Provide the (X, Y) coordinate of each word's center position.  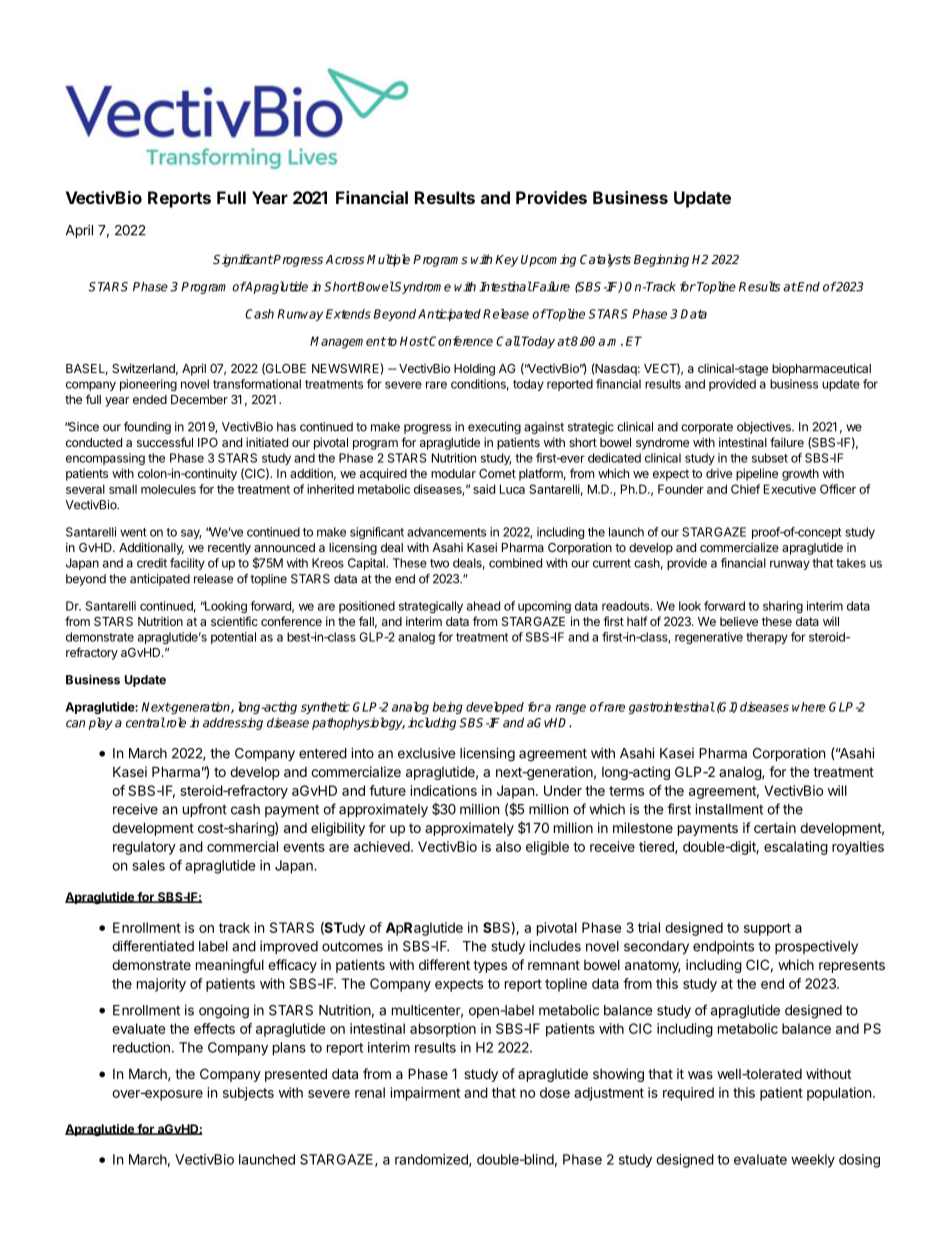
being (447, 708)
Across (345, 259)
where (809, 707)
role (175, 722)
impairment (425, 1094)
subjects (248, 1094)
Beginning (661, 260)
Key (506, 261)
